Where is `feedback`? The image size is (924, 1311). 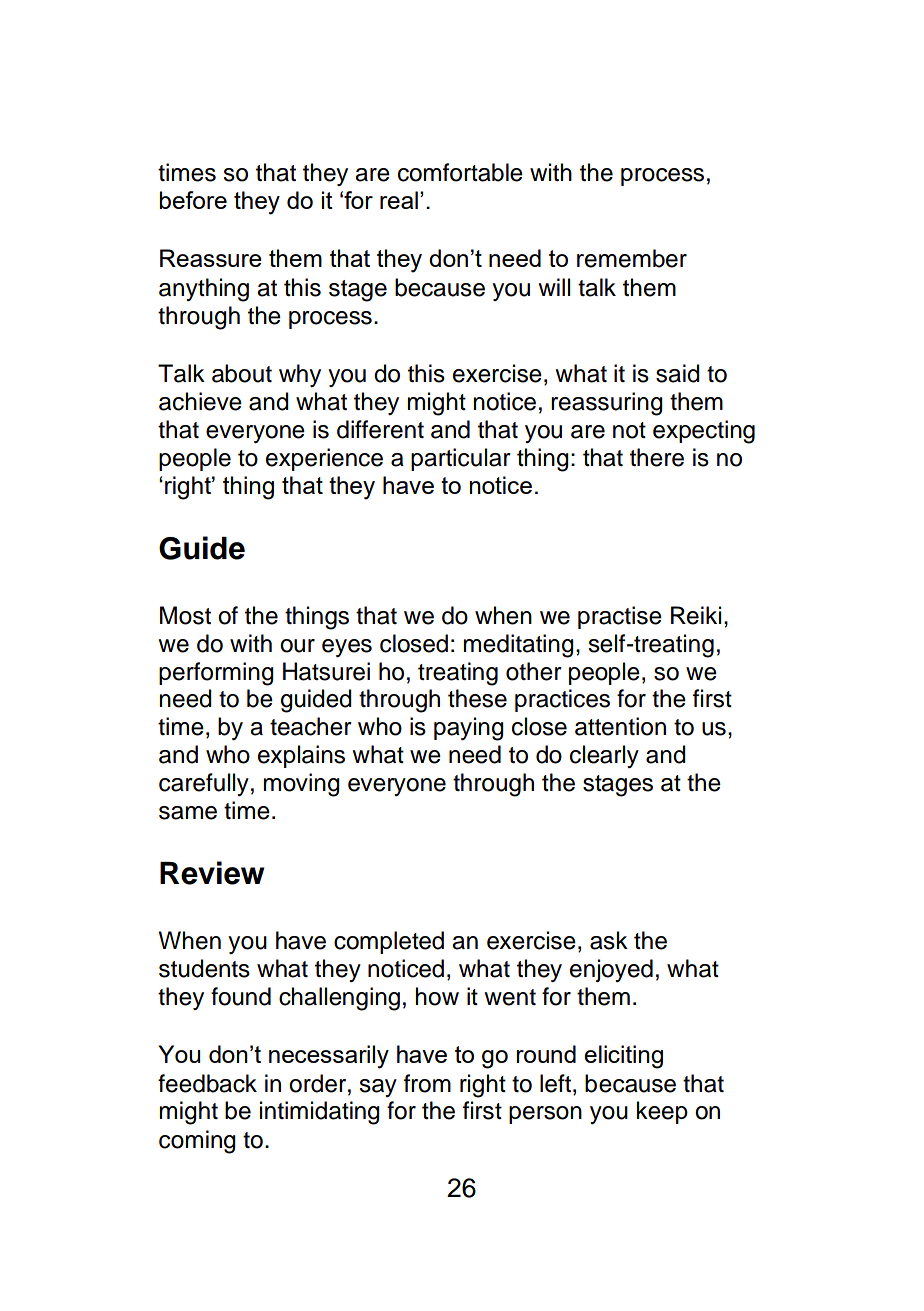 feedback is located at coordinates (207, 1083).
